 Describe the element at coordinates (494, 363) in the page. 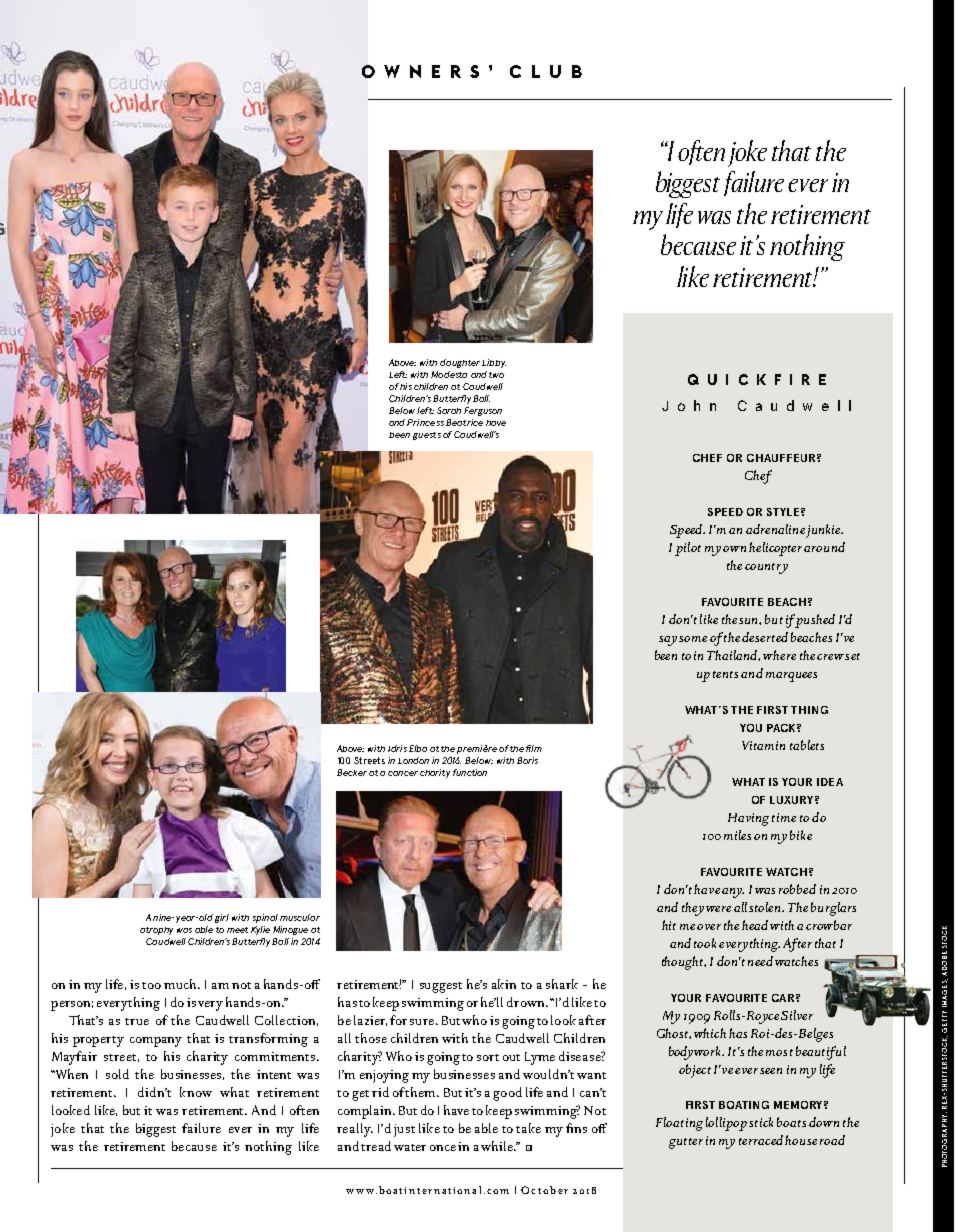

I see `Libby` at that location.
